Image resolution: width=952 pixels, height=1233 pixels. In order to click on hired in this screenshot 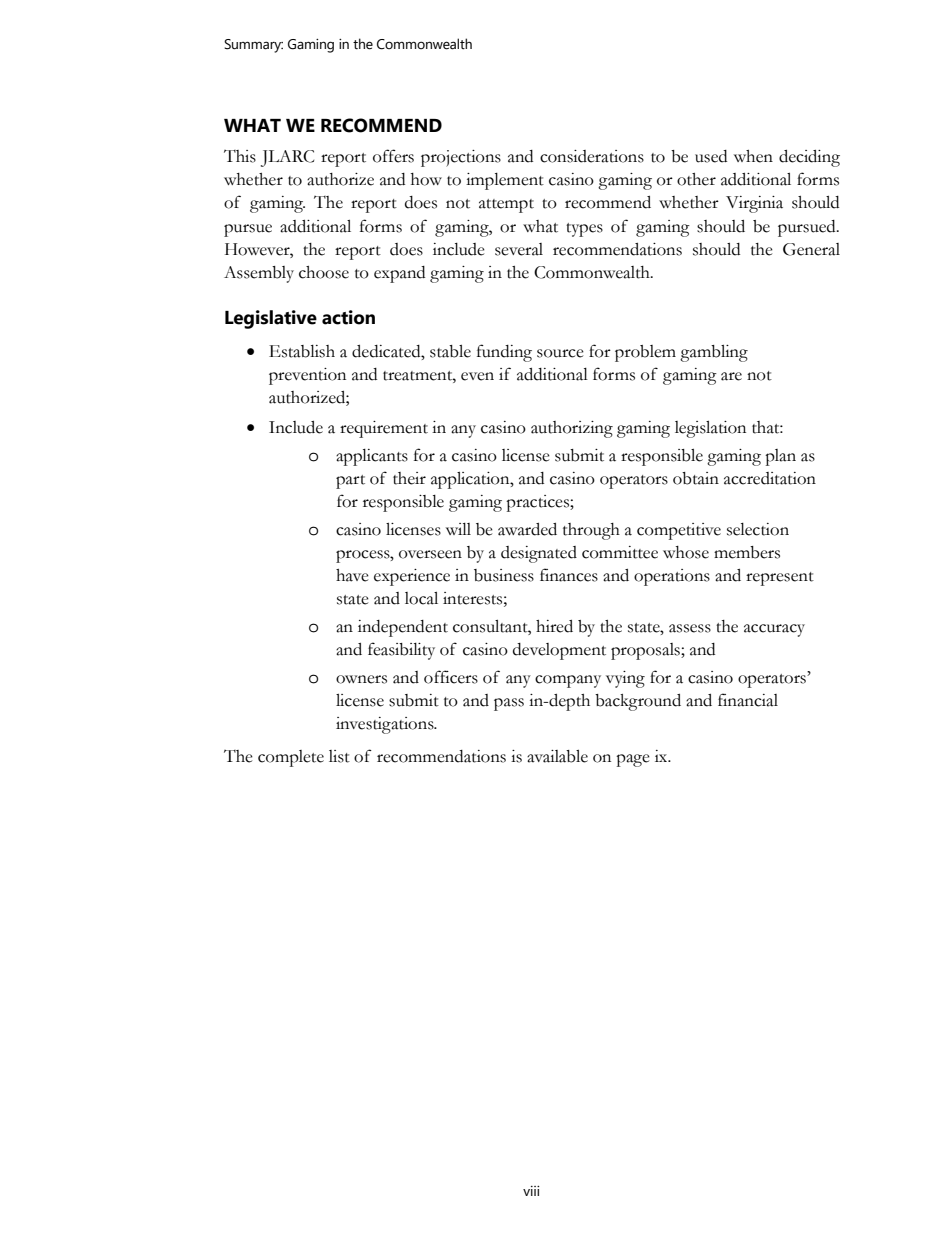, I will do `click(554, 626)`.
